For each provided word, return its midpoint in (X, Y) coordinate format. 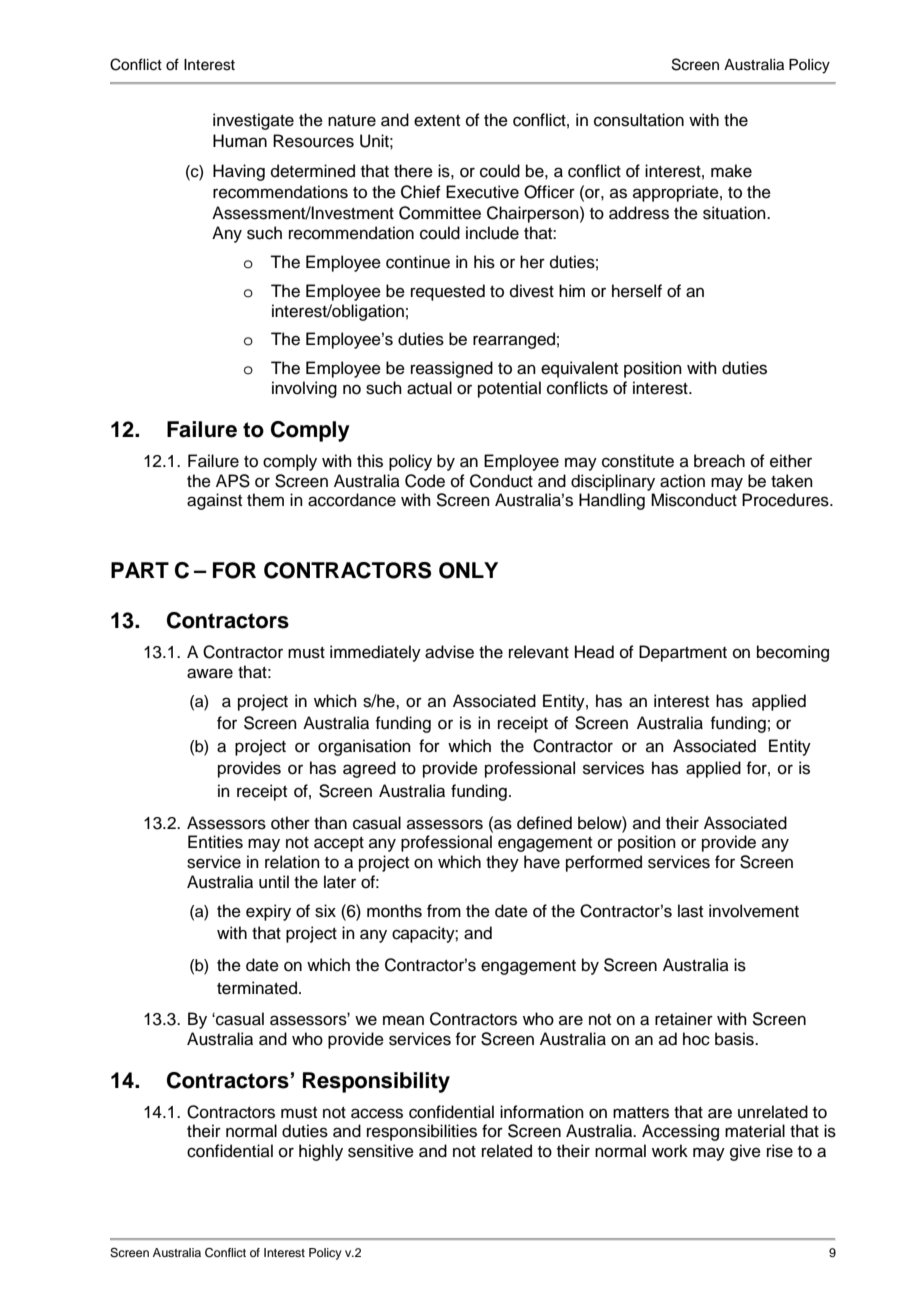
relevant (539, 652)
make (731, 171)
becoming (793, 653)
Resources (313, 141)
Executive (482, 192)
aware (210, 673)
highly (321, 1152)
